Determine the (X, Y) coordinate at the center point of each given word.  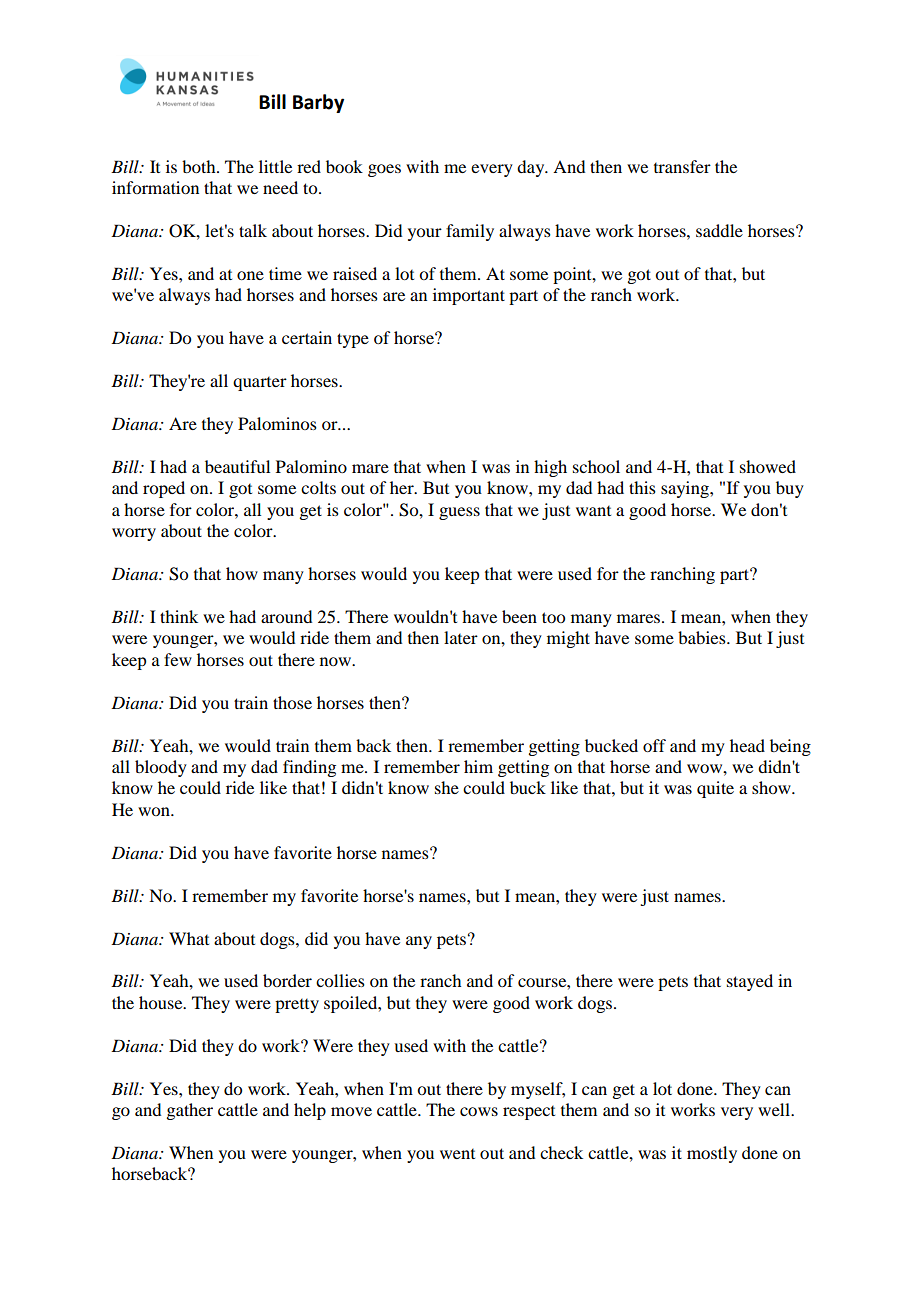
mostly (712, 1154)
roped (164, 489)
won (155, 811)
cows (479, 1111)
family (470, 232)
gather (189, 1111)
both (200, 166)
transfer (682, 166)
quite (715, 789)
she (447, 787)
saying (686, 489)
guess (459, 513)
